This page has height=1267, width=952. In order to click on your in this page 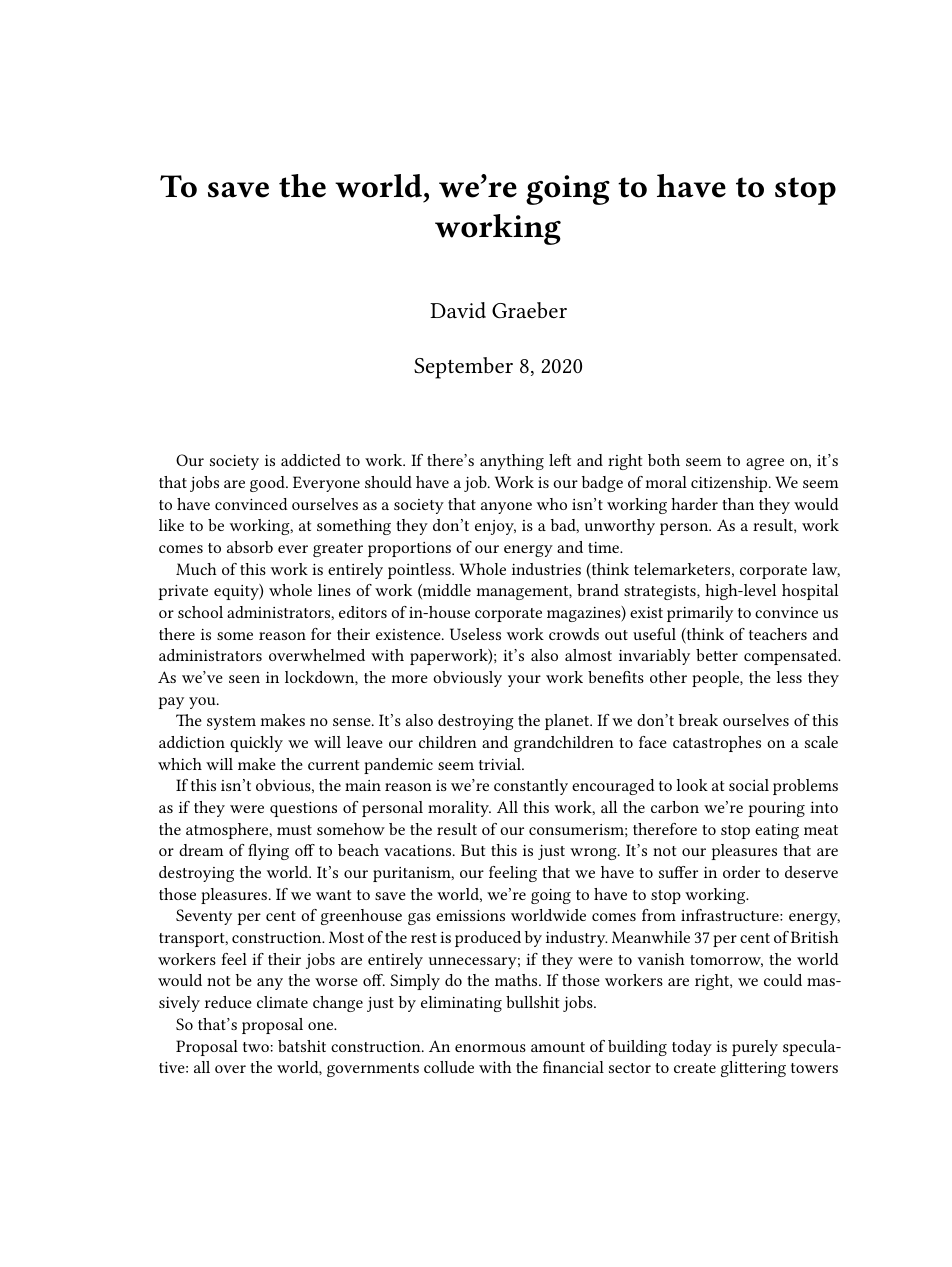, I will do `click(524, 681)`.
